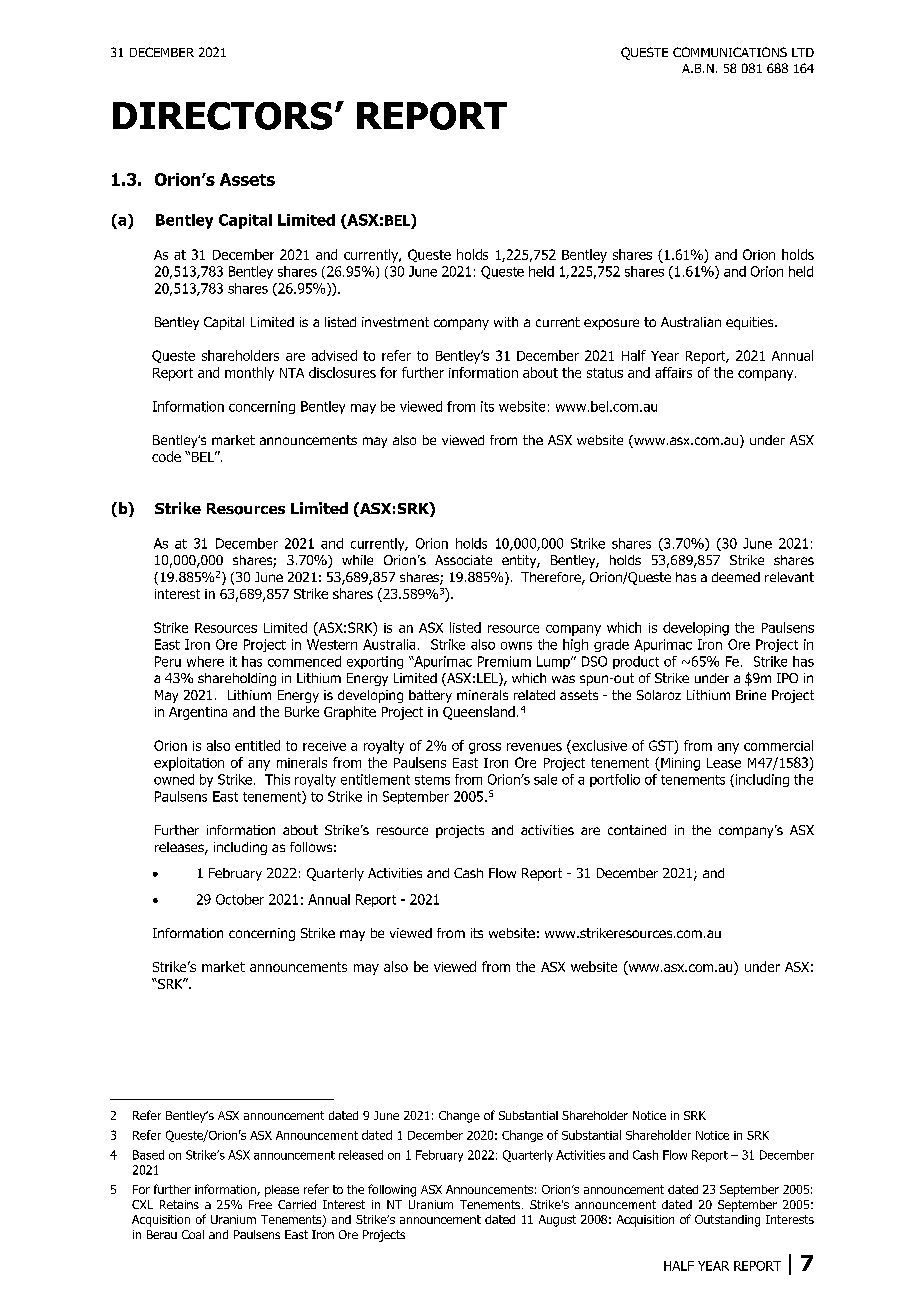 The height and width of the page is (1308, 924). I want to click on DIRECTORS, so click(222, 116).
